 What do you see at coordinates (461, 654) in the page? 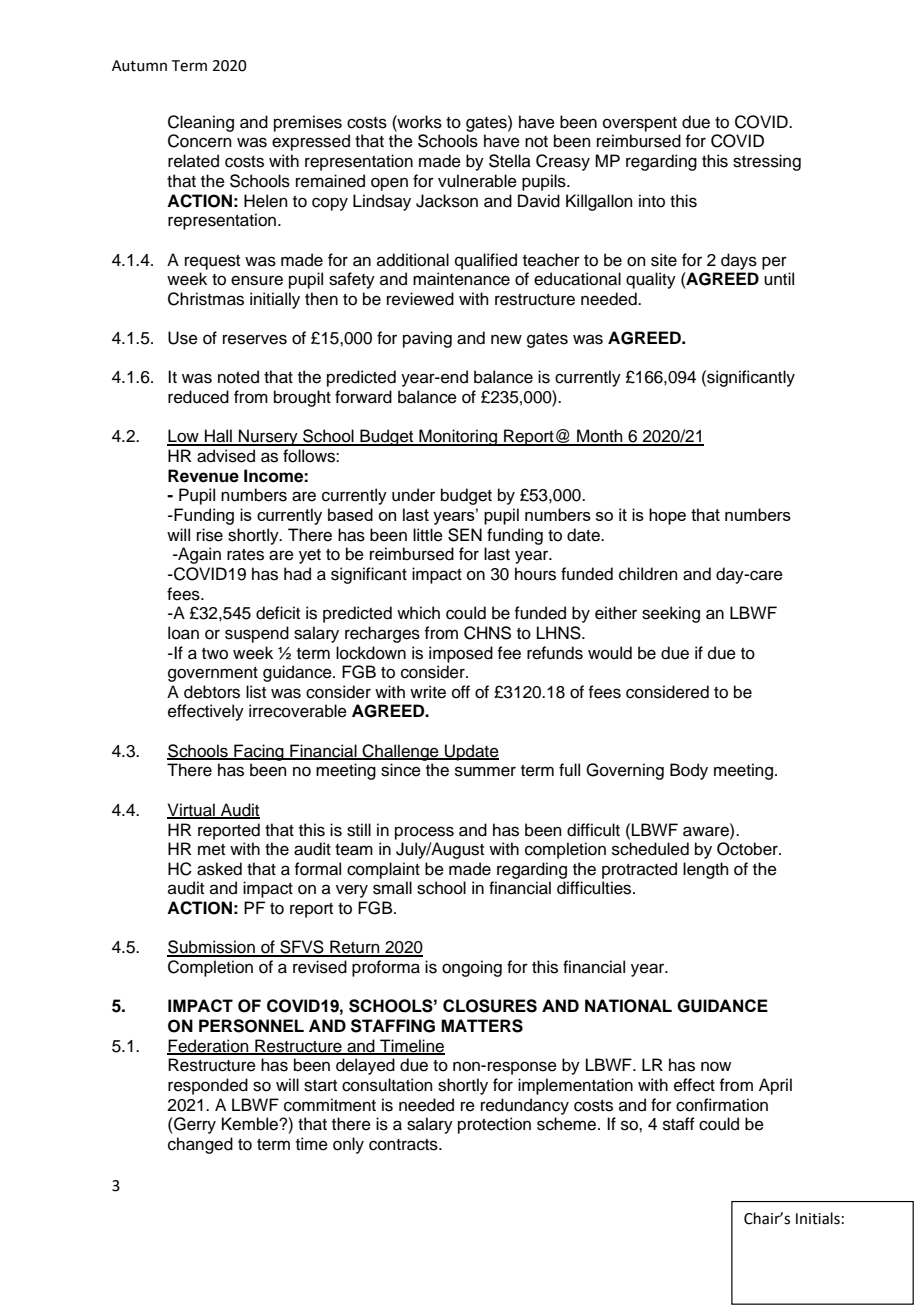
I see `imposed` at bounding box center [461, 654].
